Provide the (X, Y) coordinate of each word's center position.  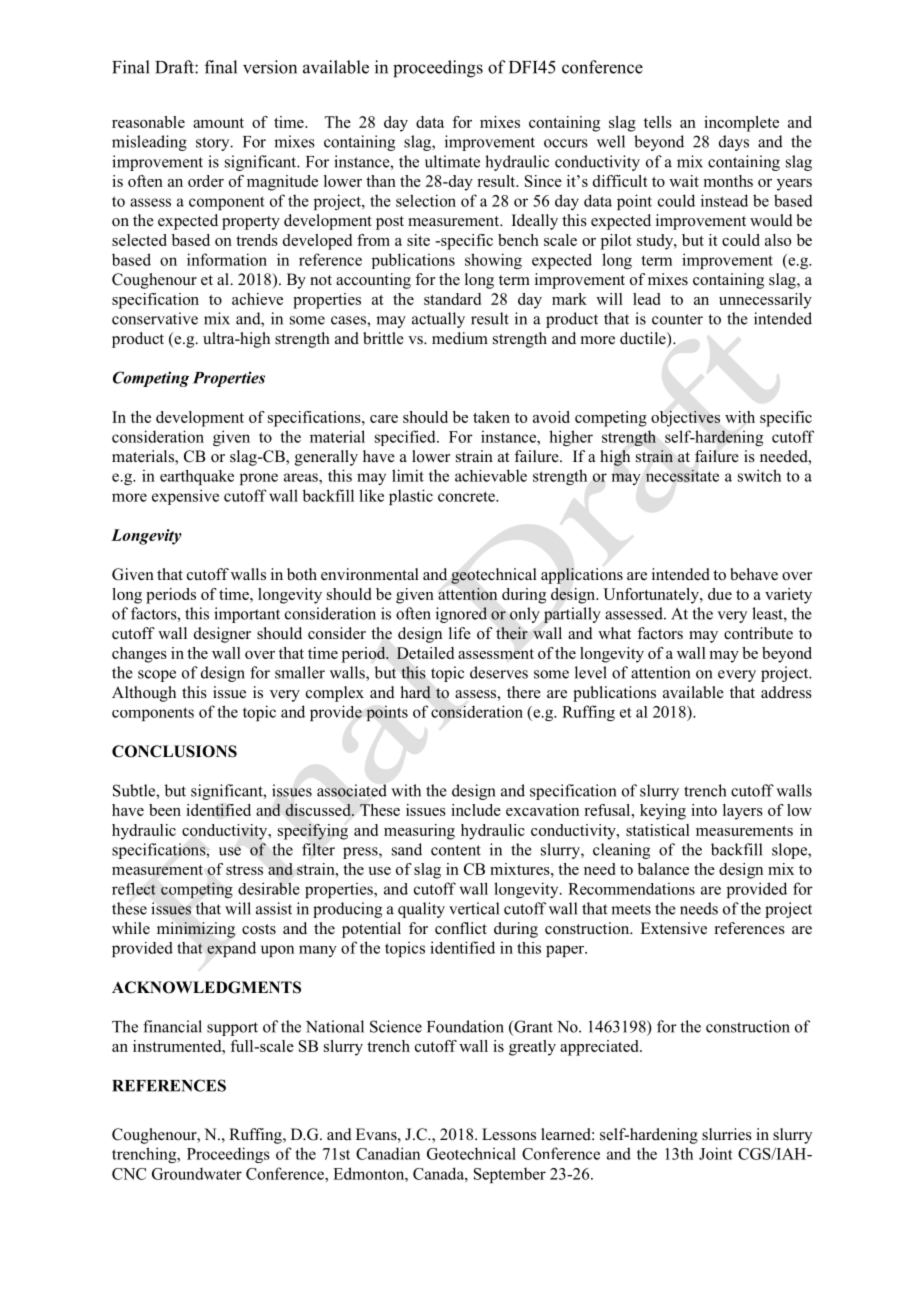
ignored (461, 615)
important (247, 615)
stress (244, 870)
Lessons (509, 1134)
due (720, 594)
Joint (716, 1153)
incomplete (741, 124)
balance (663, 869)
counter (677, 319)
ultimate (452, 161)
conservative (155, 318)
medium (460, 338)
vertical (474, 908)
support (232, 1029)
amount (218, 123)
